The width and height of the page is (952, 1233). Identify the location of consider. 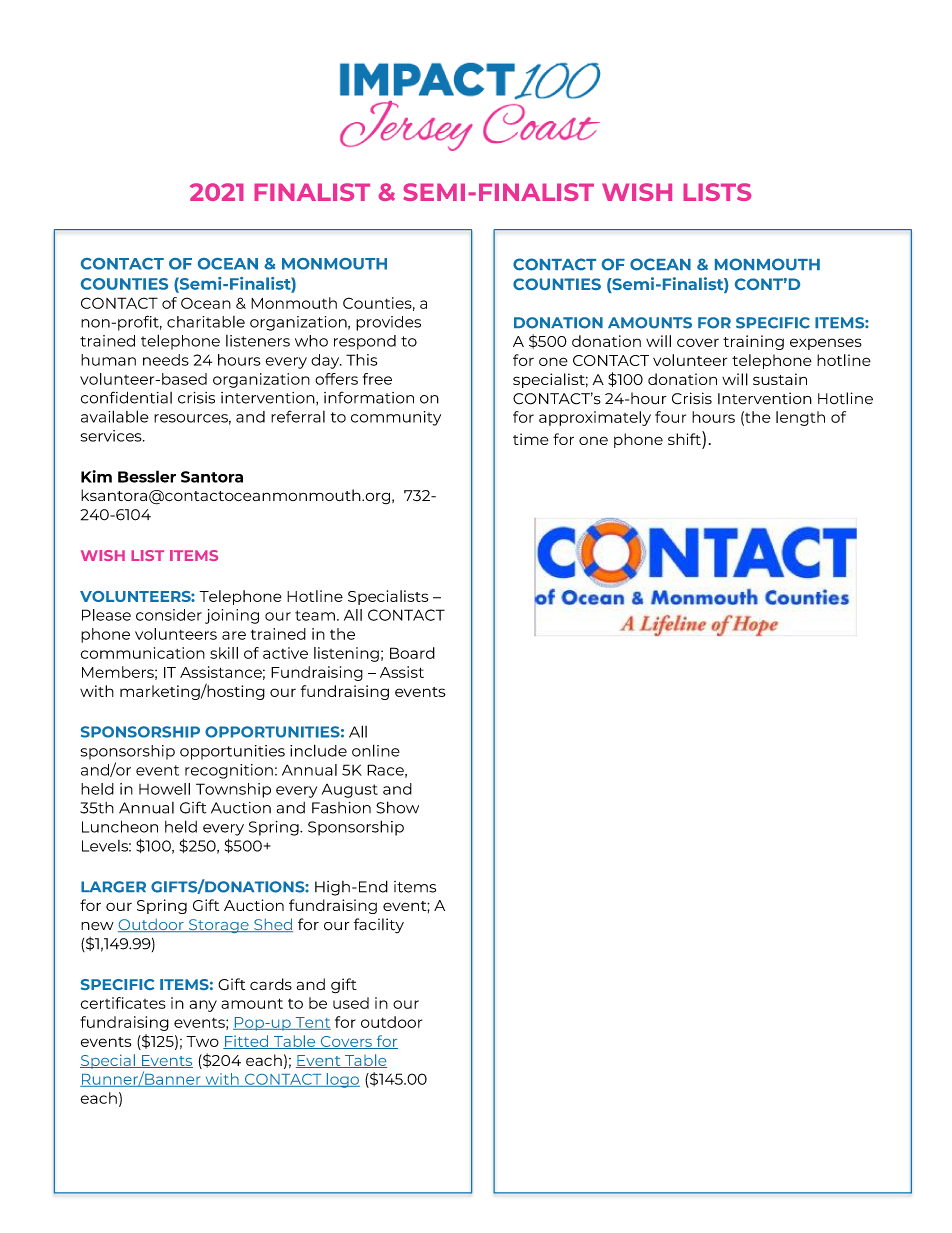
(169, 615).
